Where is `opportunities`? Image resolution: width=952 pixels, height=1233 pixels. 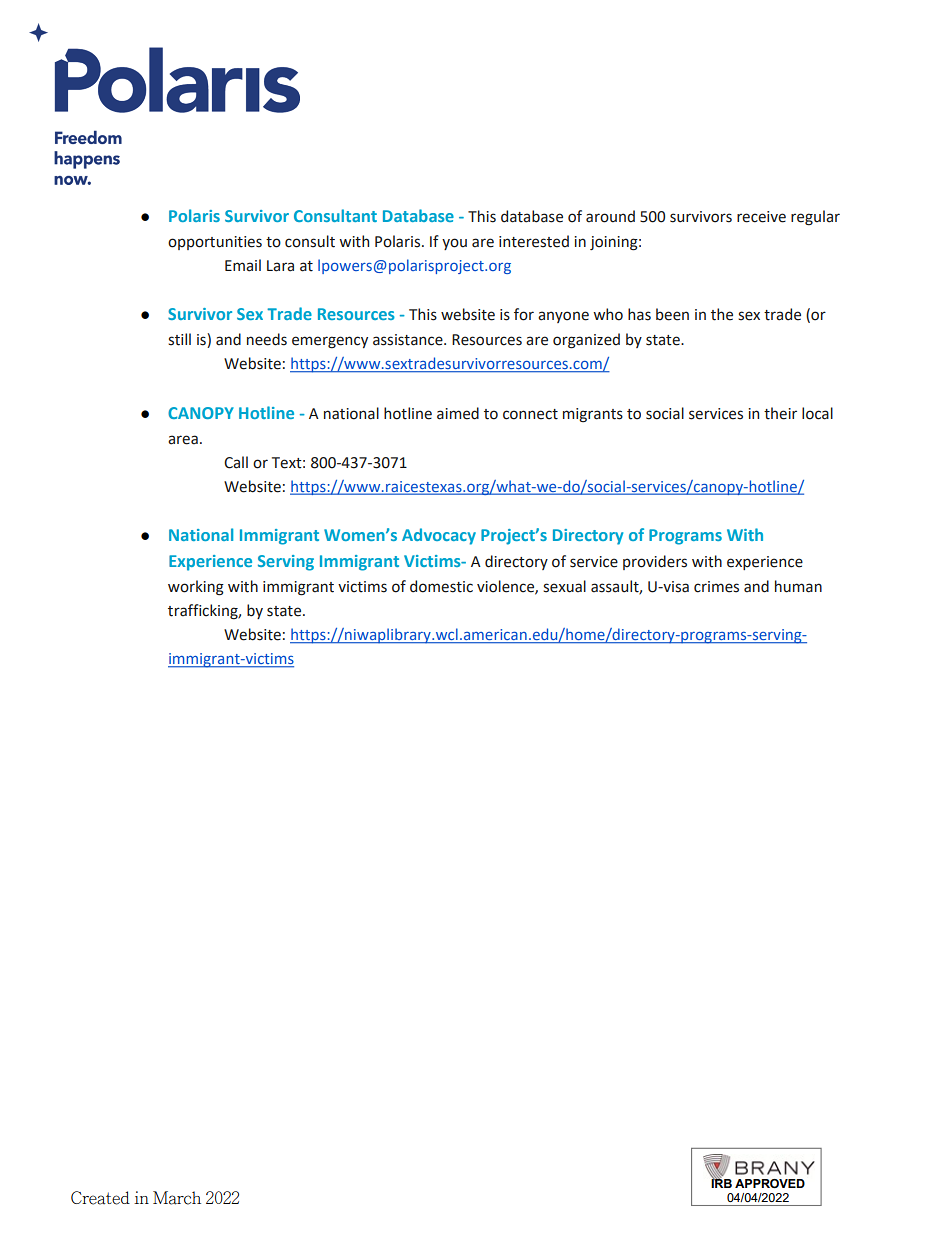 opportunities is located at coordinates (215, 243).
